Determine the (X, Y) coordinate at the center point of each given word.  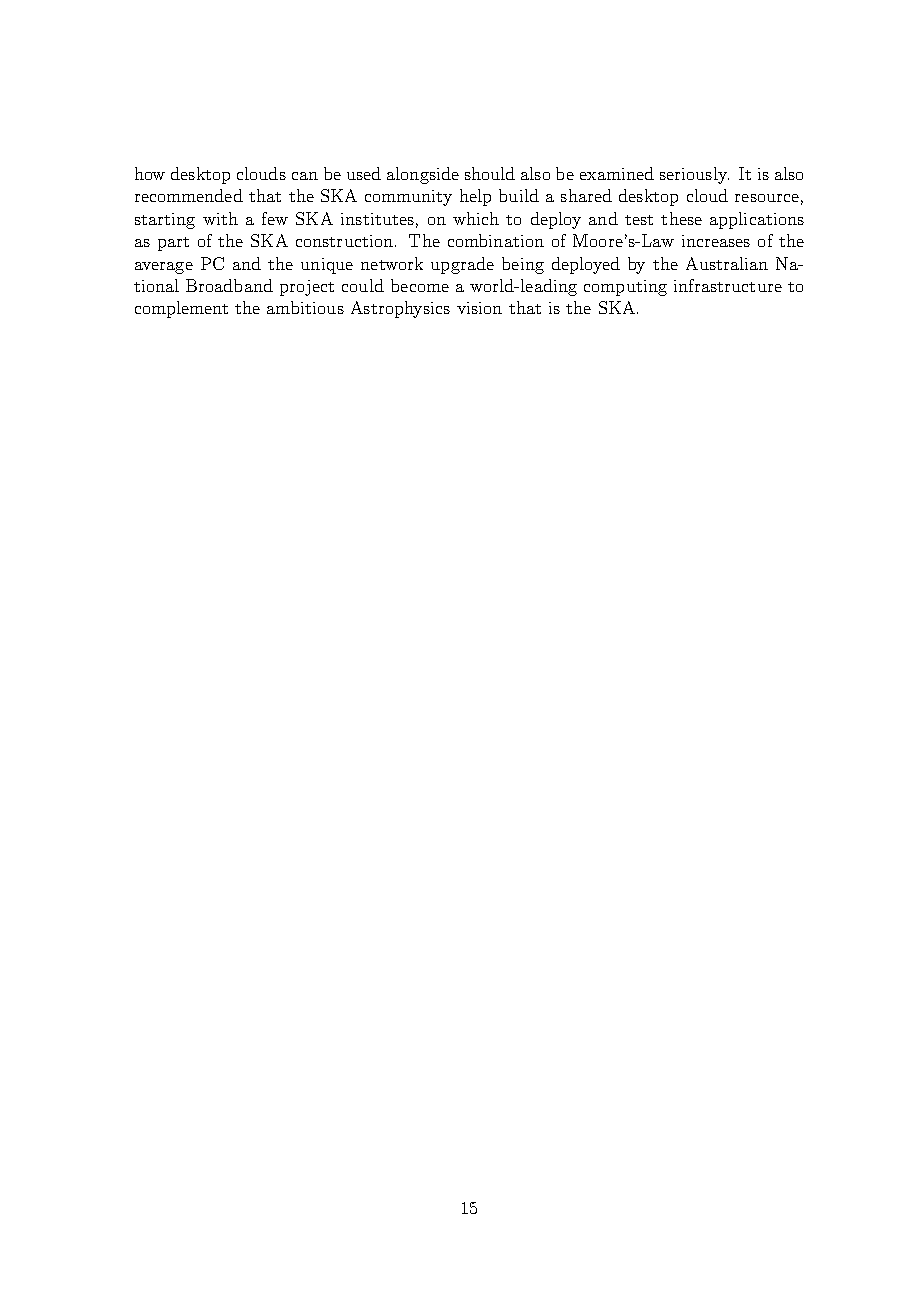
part (173, 244)
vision (479, 308)
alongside (423, 175)
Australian (727, 263)
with (220, 218)
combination (496, 240)
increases (716, 241)
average (164, 268)
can (305, 176)
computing (625, 288)
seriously (694, 175)
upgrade (462, 265)
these (681, 218)
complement (181, 309)
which (476, 218)
